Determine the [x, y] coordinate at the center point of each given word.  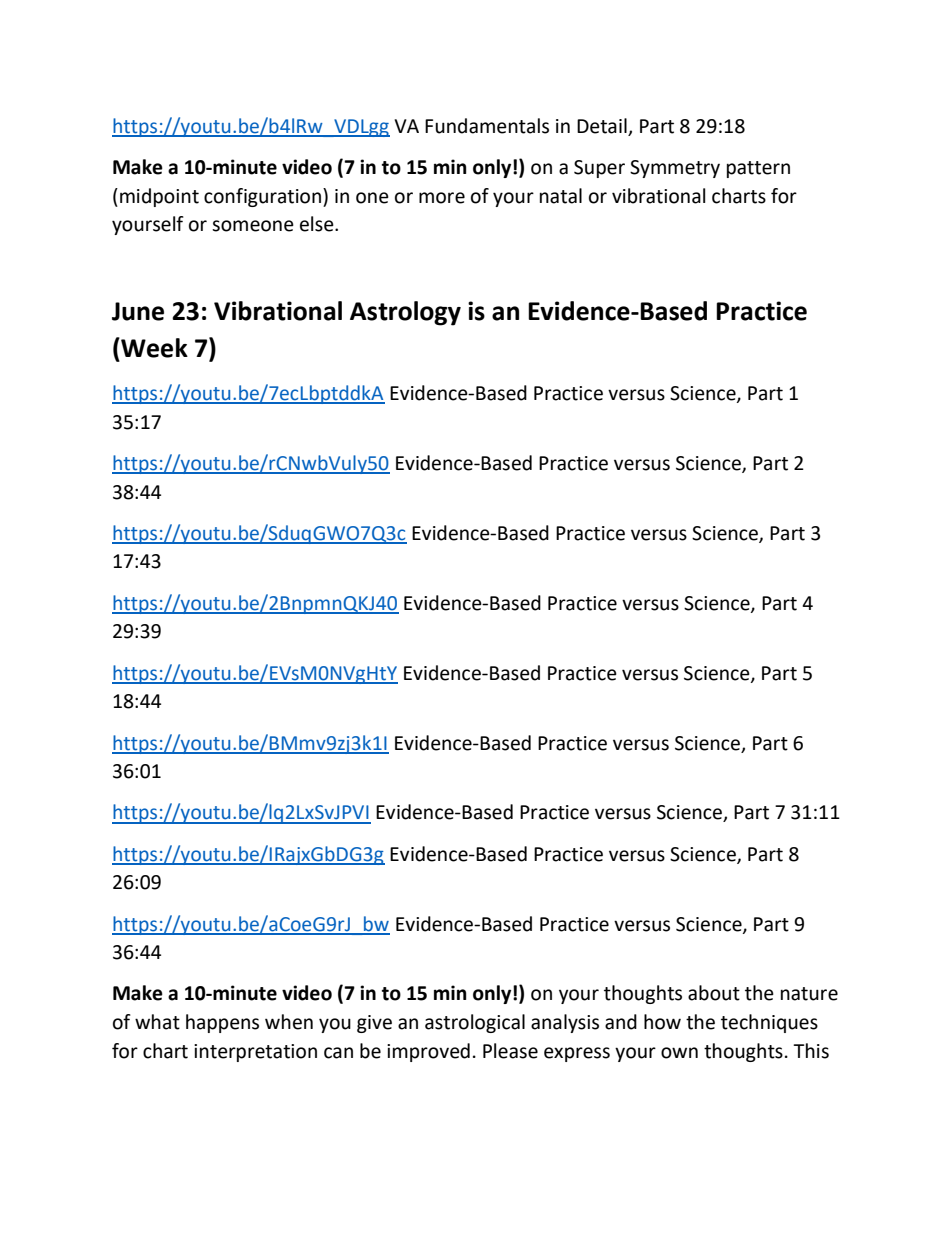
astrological [475, 1023]
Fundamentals [487, 126]
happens [222, 1023]
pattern [758, 169]
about [714, 993]
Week [153, 347]
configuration [262, 197]
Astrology [405, 313]
